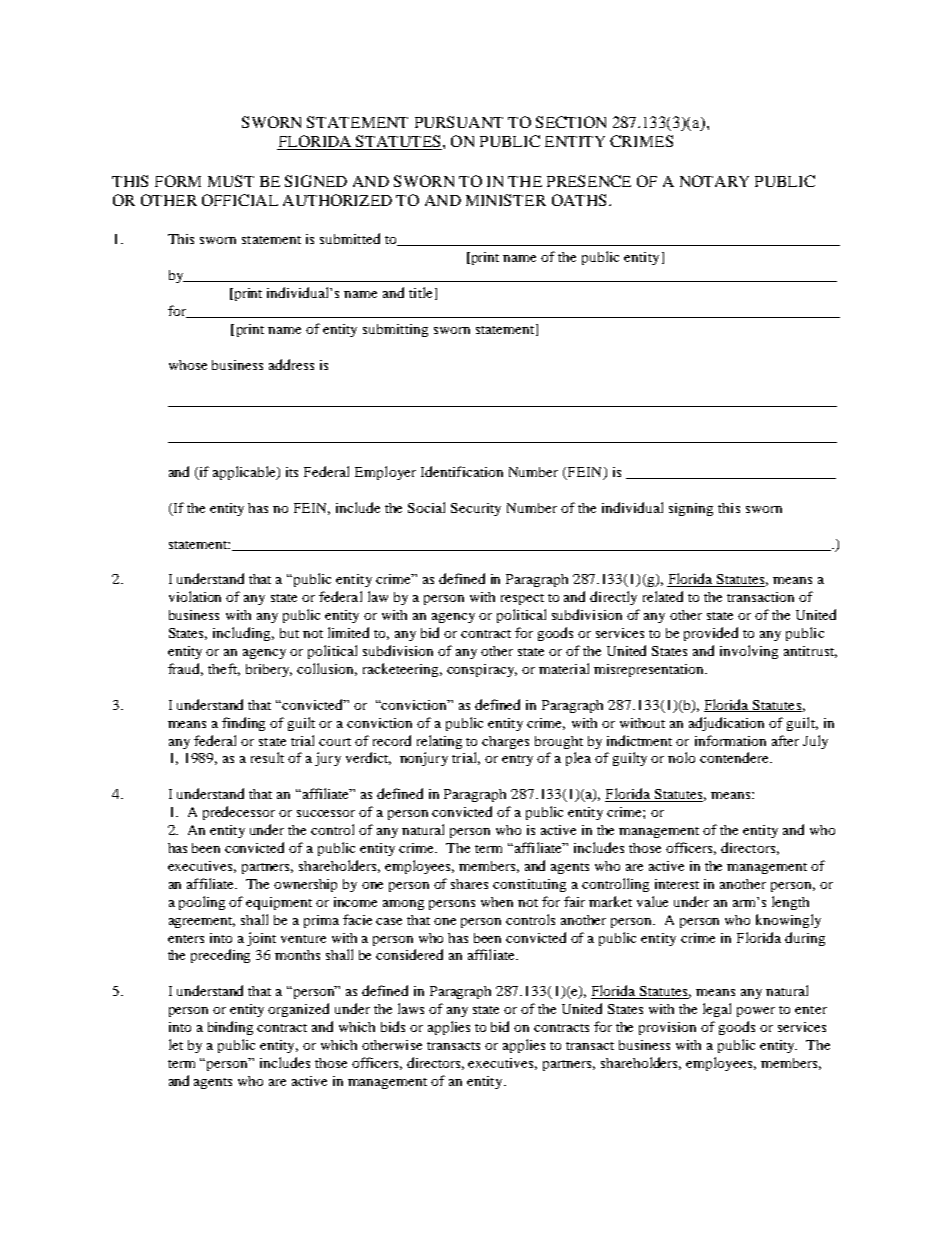 The height and width of the page is (1233, 952). What do you see at coordinates (195, 596) in the page?
I see `violation` at bounding box center [195, 596].
